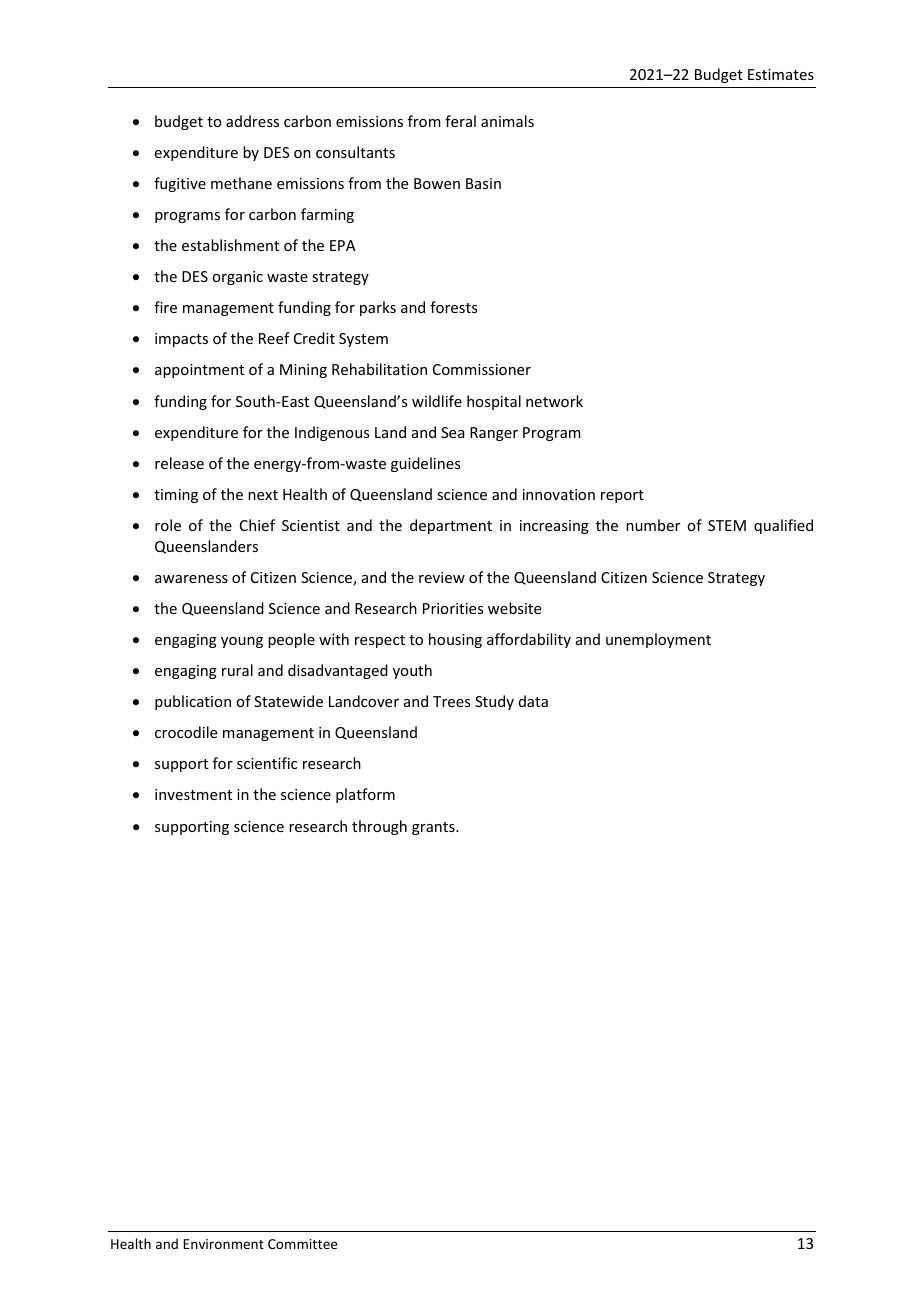 The image size is (924, 1308). Describe the element at coordinates (781, 74) in the document. I see `Estimates` at that location.
